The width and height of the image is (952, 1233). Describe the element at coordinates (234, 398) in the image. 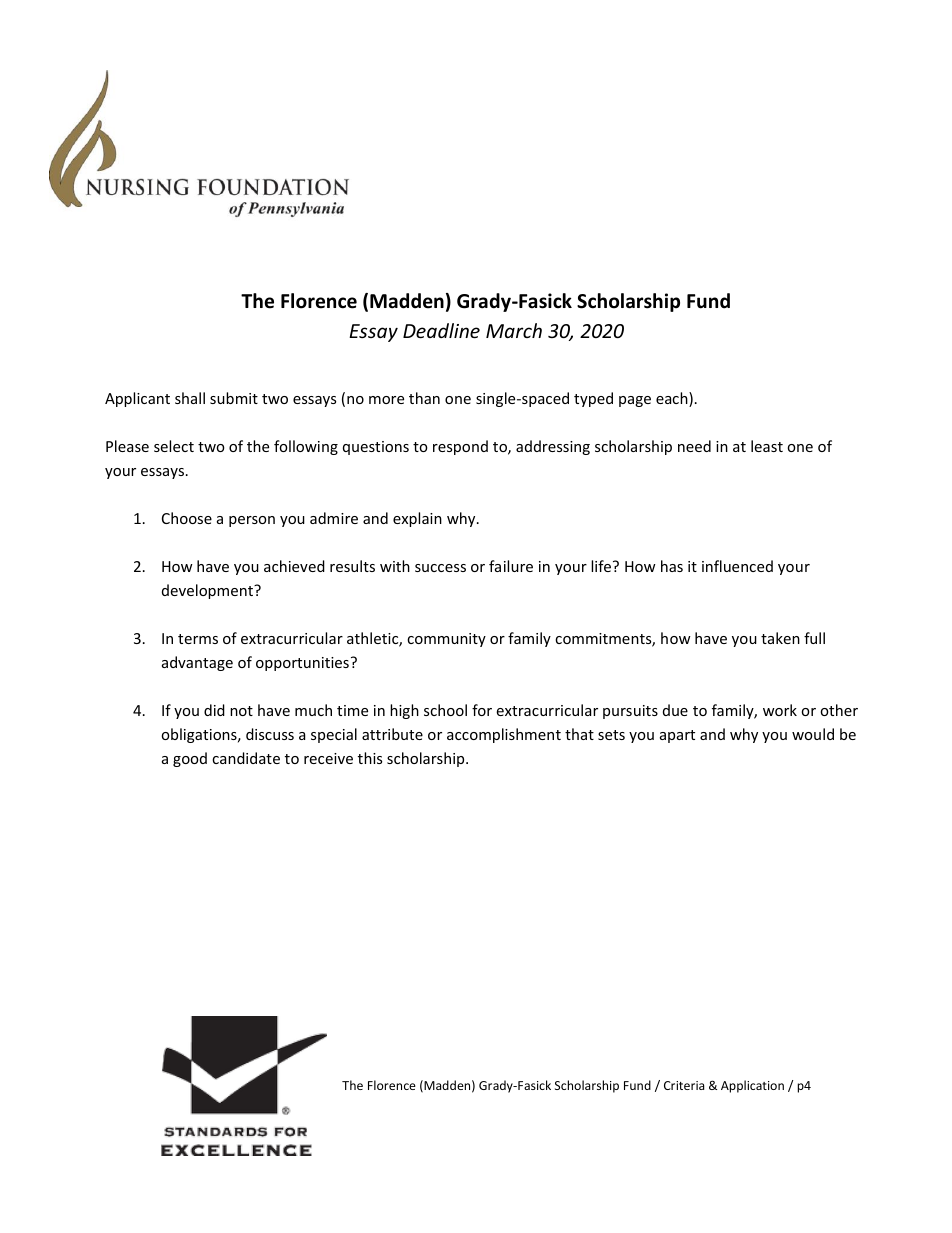

I see `submit` at that location.
